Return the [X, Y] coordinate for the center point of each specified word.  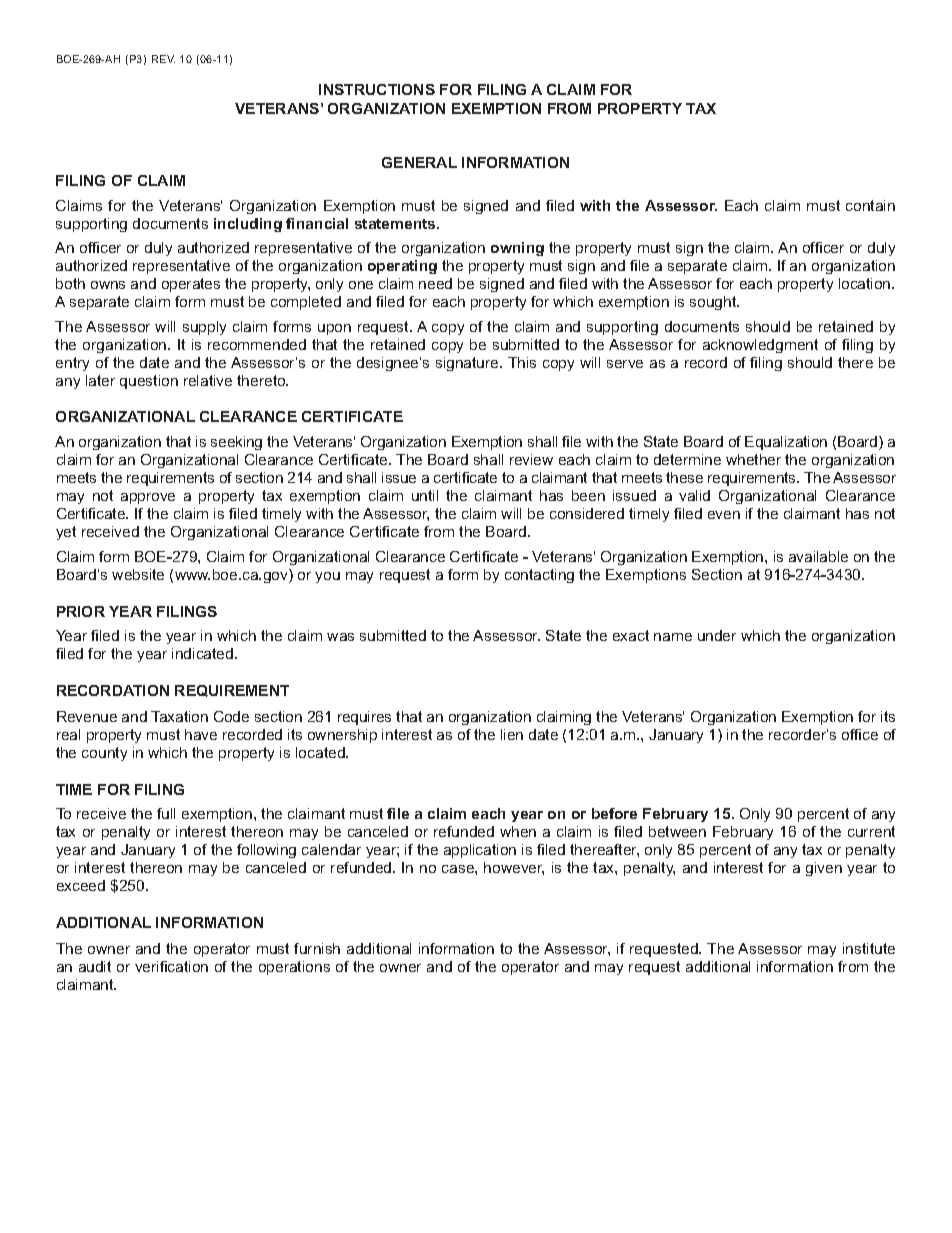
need [435, 283]
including [248, 225]
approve [148, 498]
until [425, 495]
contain [870, 205]
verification [171, 966]
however [514, 868]
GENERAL [419, 162]
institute [869, 948]
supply [204, 328]
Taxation [179, 716]
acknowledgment [760, 346]
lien [512, 734]
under [717, 635]
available [818, 556]
